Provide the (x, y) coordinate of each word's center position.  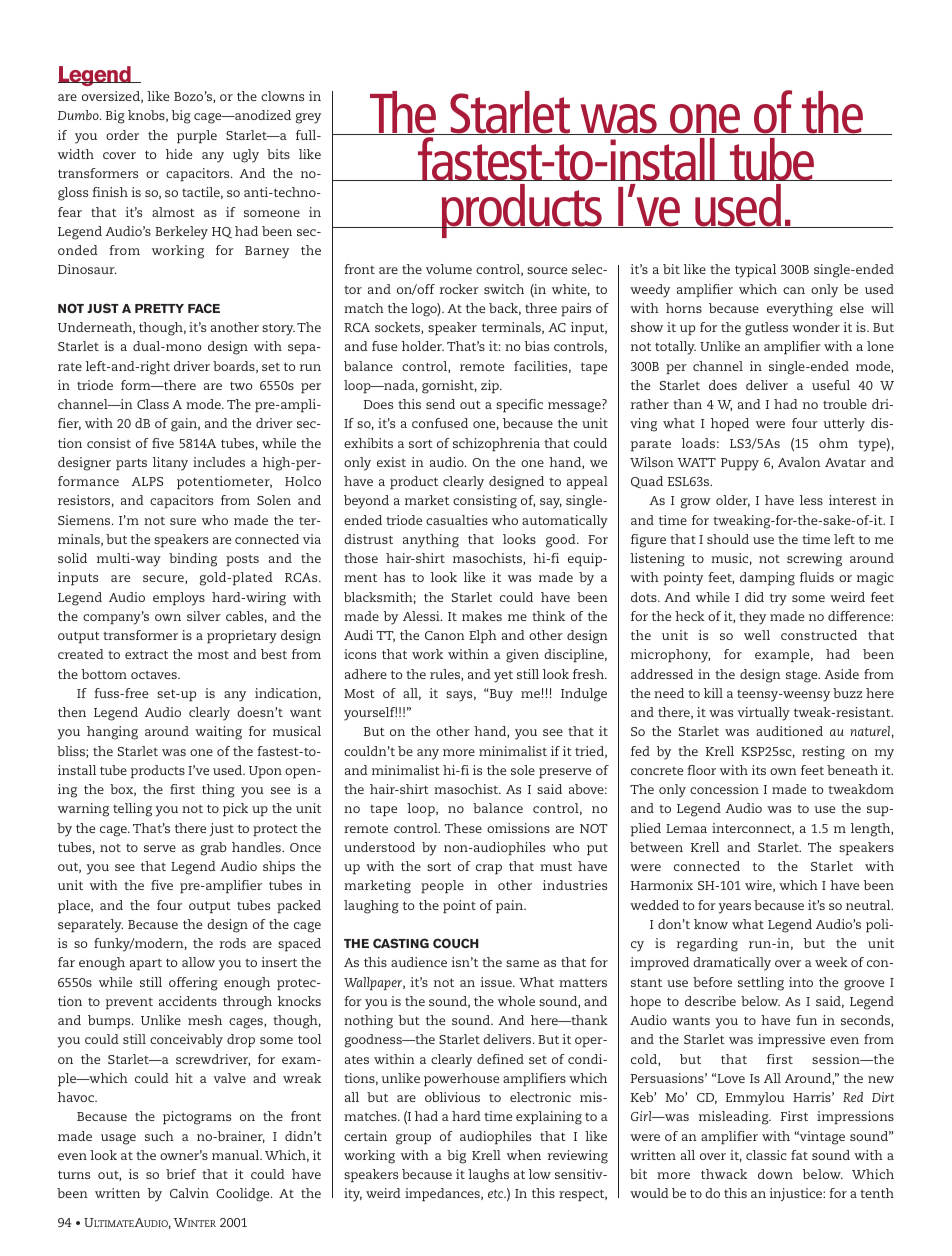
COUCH (456, 943)
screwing (814, 560)
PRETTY (159, 308)
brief (181, 1174)
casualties (457, 520)
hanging (112, 733)
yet (503, 677)
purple (197, 137)
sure (183, 521)
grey (308, 118)
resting (823, 753)
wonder (816, 327)
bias (537, 346)
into (801, 982)
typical (755, 271)
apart (146, 965)
